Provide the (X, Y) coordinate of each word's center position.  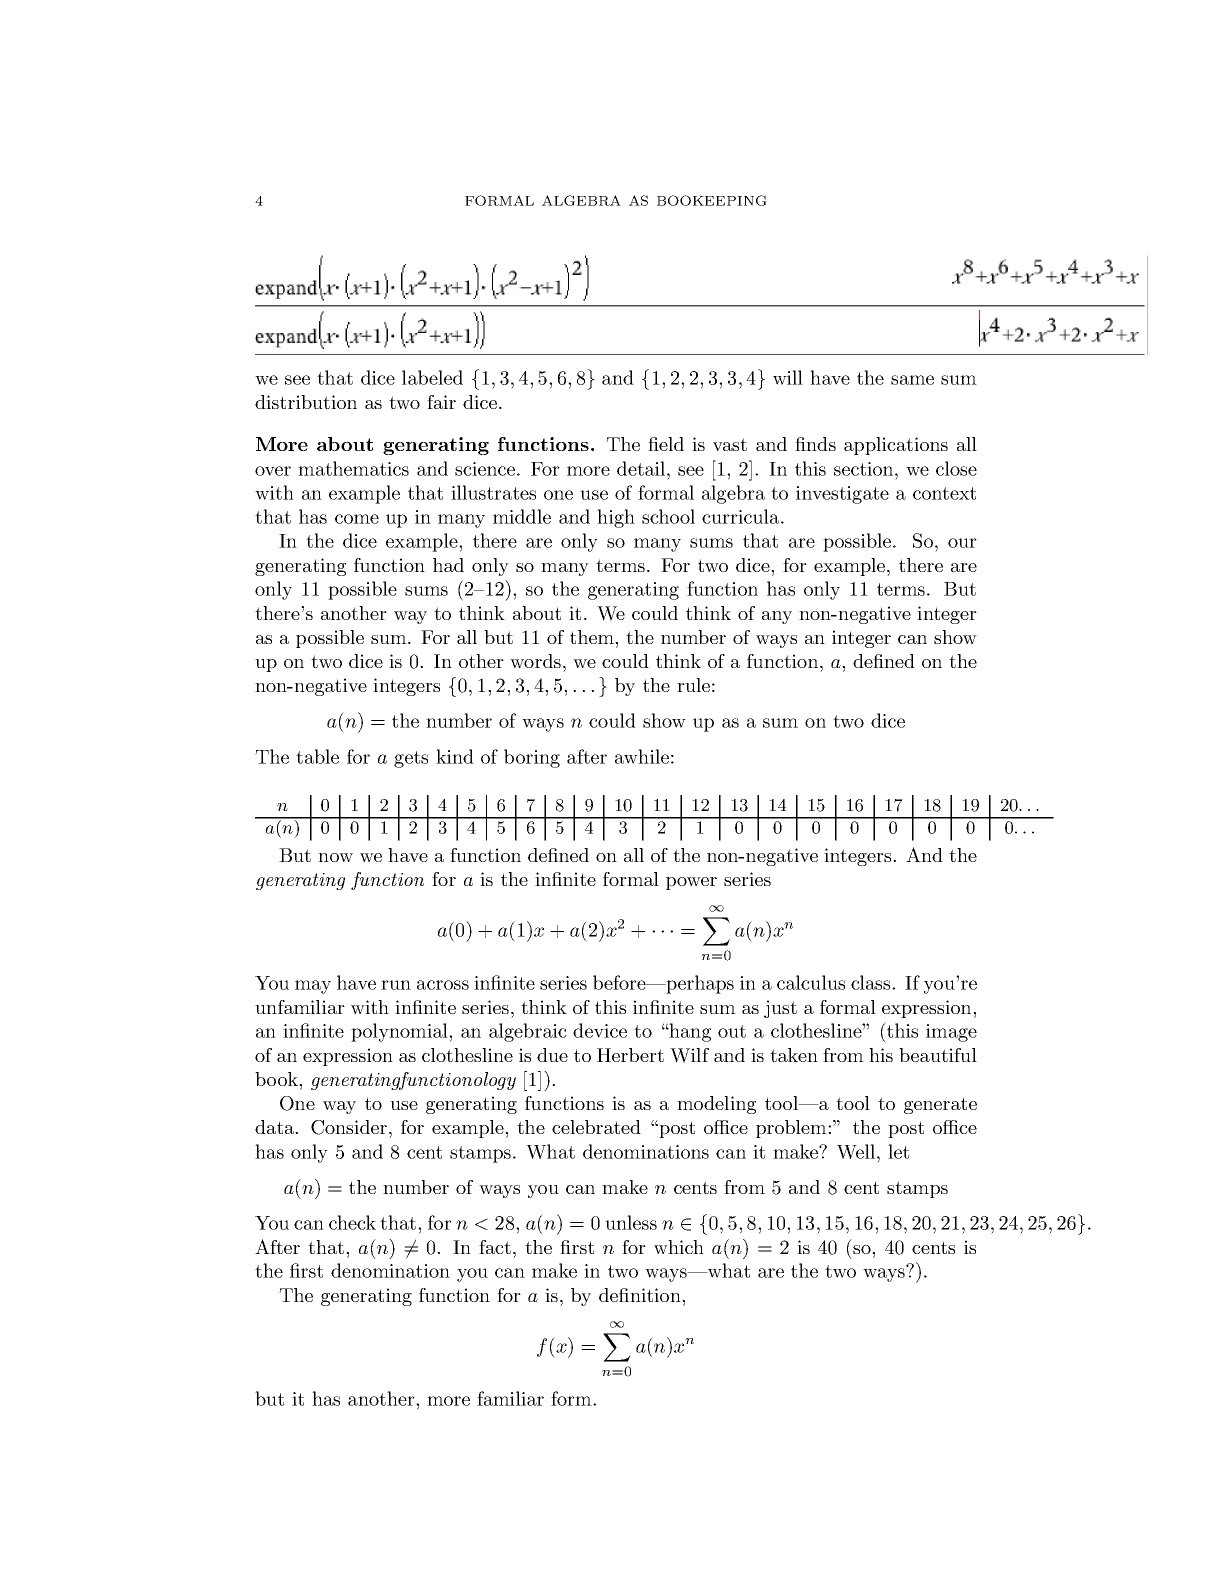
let (898, 1151)
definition (641, 1295)
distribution (306, 402)
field (666, 444)
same (912, 380)
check (352, 1222)
